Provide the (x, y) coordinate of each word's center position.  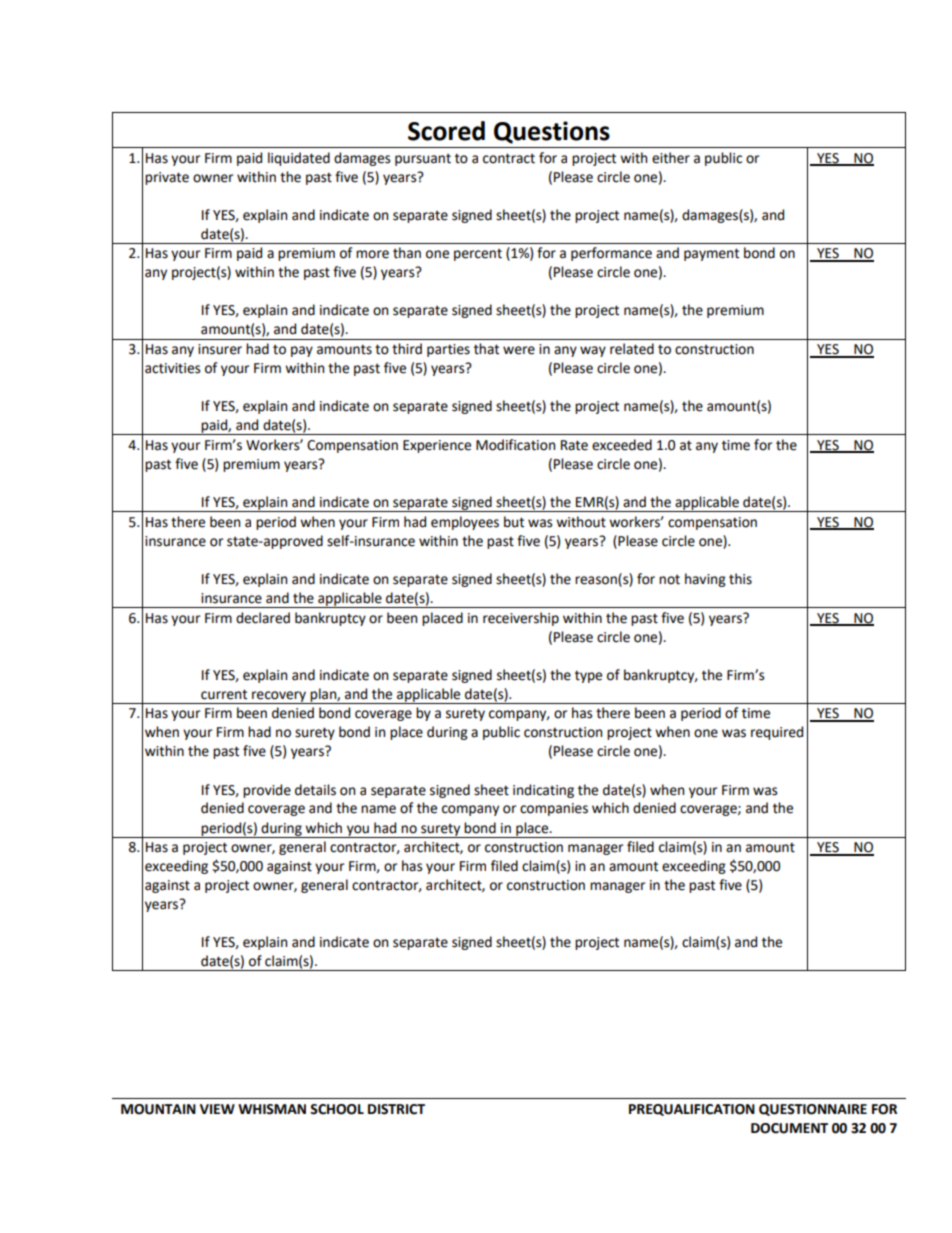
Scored (446, 131)
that (486, 349)
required (777, 733)
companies (554, 809)
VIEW (217, 1109)
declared (263, 618)
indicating (543, 791)
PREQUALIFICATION (692, 1110)
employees (465, 523)
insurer (220, 349)
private (167, 178)
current (224, 694)
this (740, 579)
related (632, 349)
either (671, 158)
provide (267, 791)
